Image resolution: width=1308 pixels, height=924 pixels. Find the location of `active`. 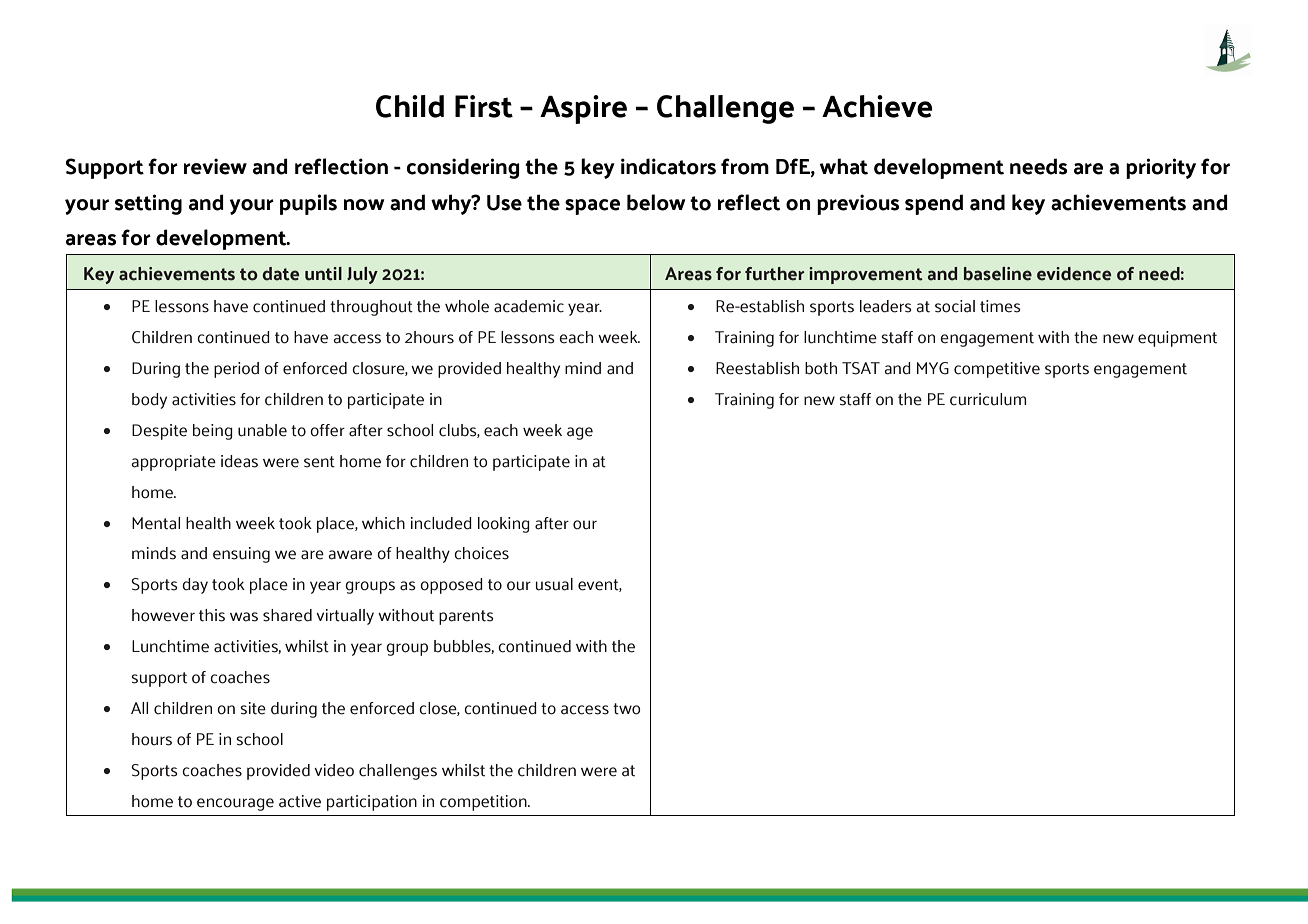

active is located at coordinates (300, 801).
